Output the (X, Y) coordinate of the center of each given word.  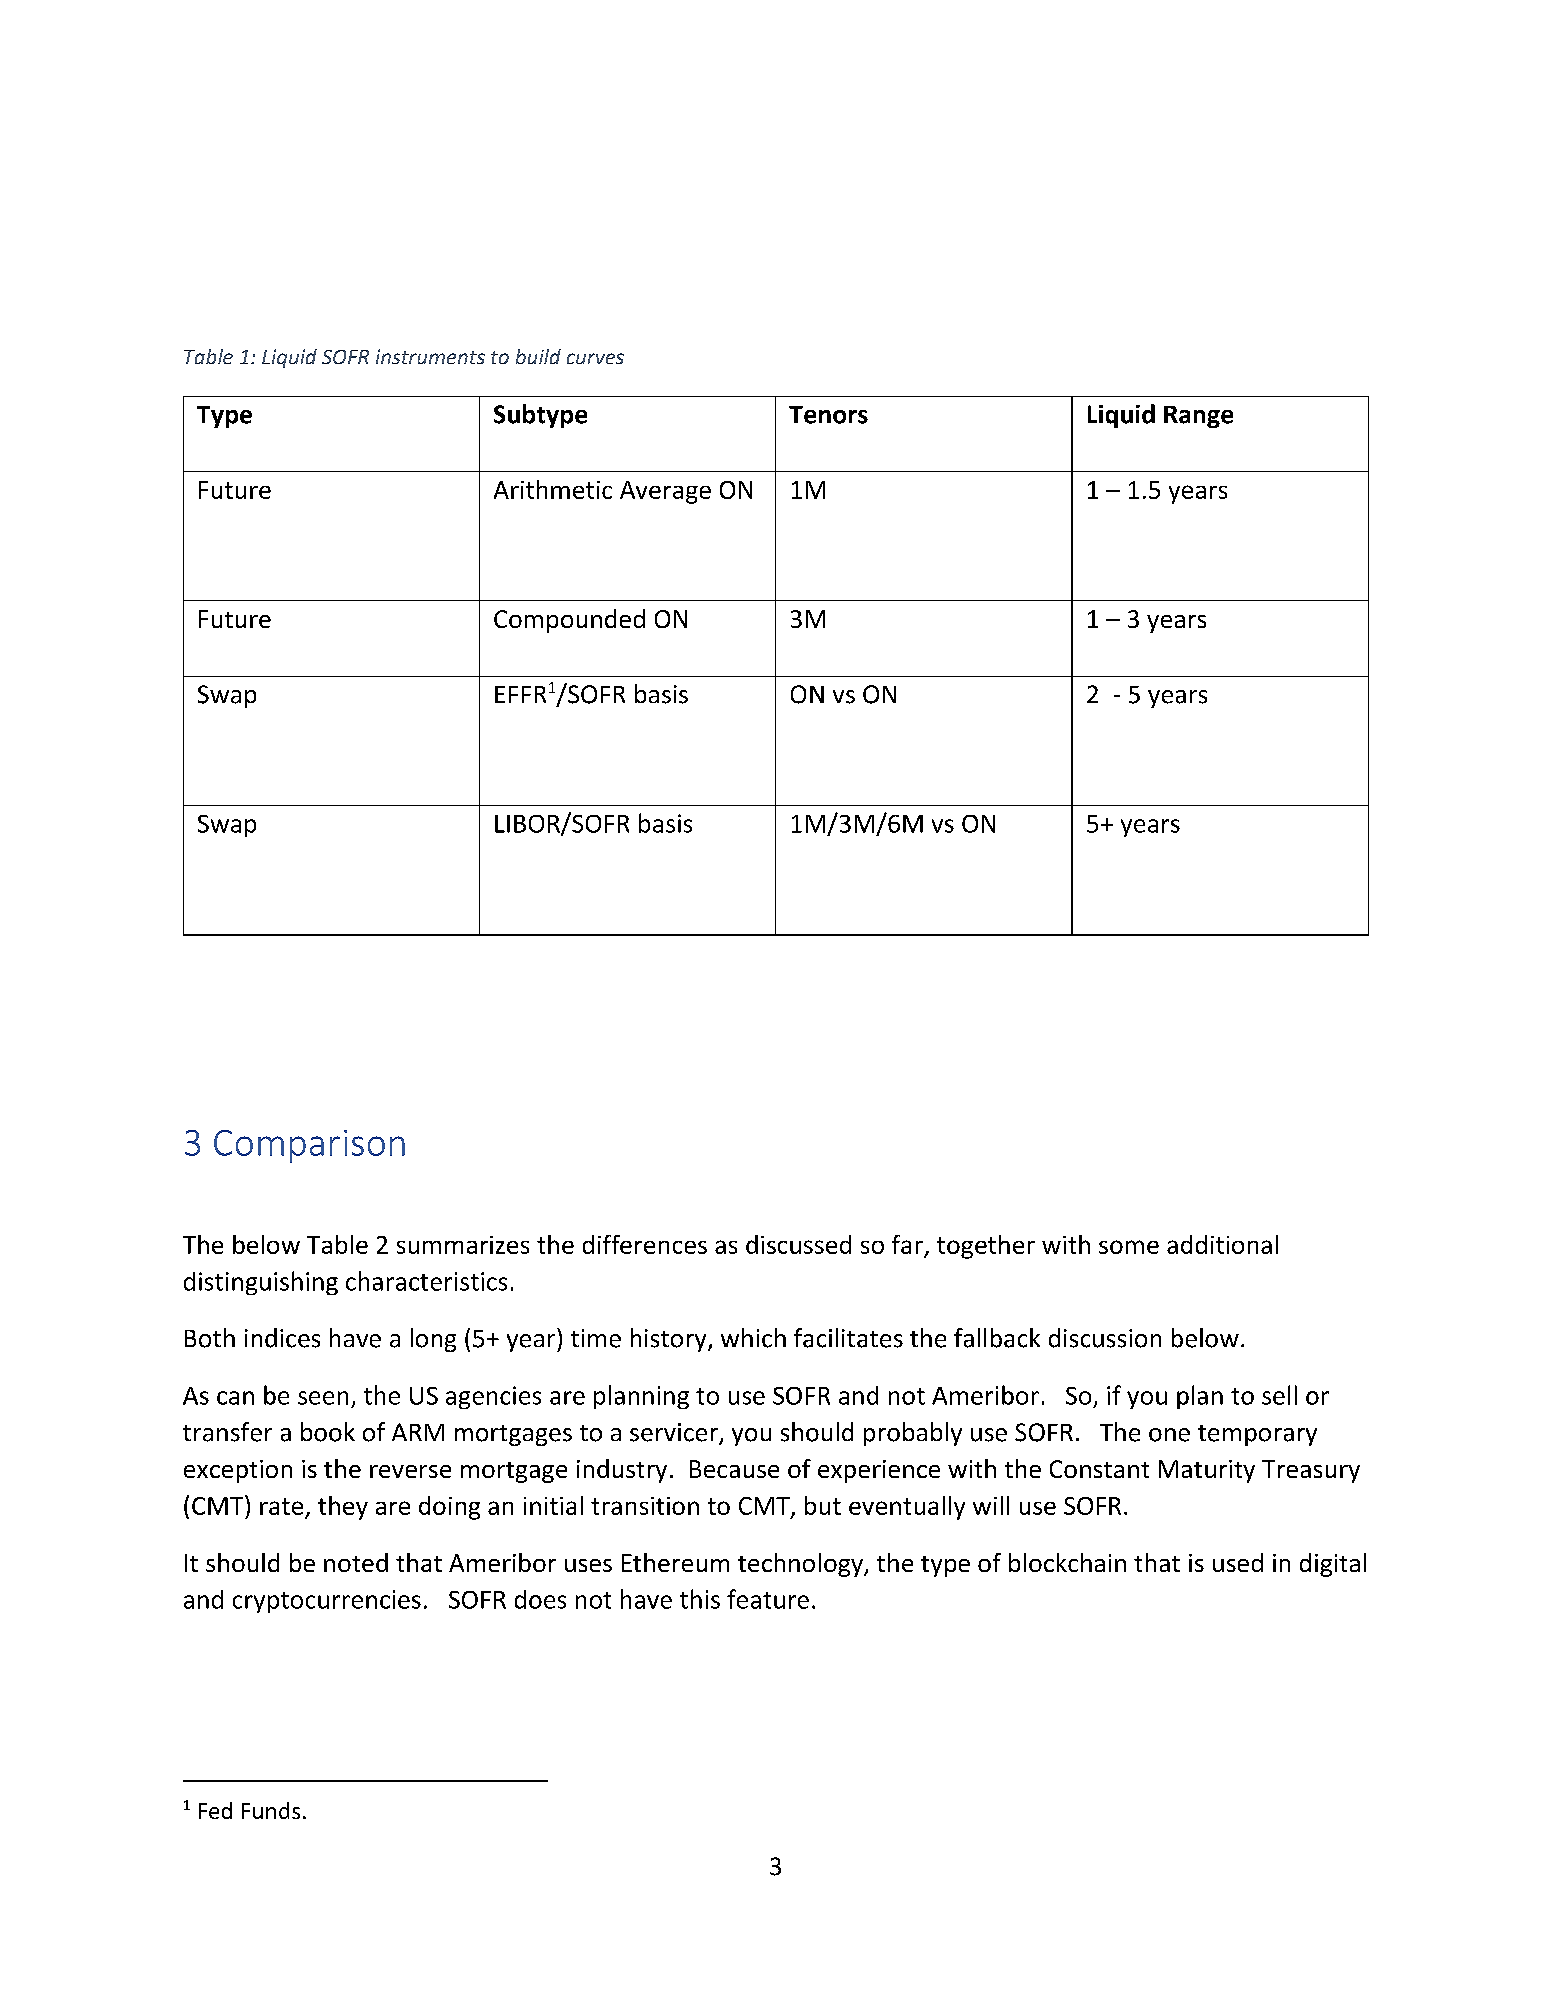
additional (1222, 1244)
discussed (798, 1244)
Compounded (569, 621)
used (1238, 1562)
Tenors (828, 415)
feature (768, 1599)
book (328, 1432)
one (1169, 1435)
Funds (271, 1810)
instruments (430, 356)
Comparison (309, 1146)
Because (734, 1469)
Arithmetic (553, 489)
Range (1198, 417)
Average (665, 492)
